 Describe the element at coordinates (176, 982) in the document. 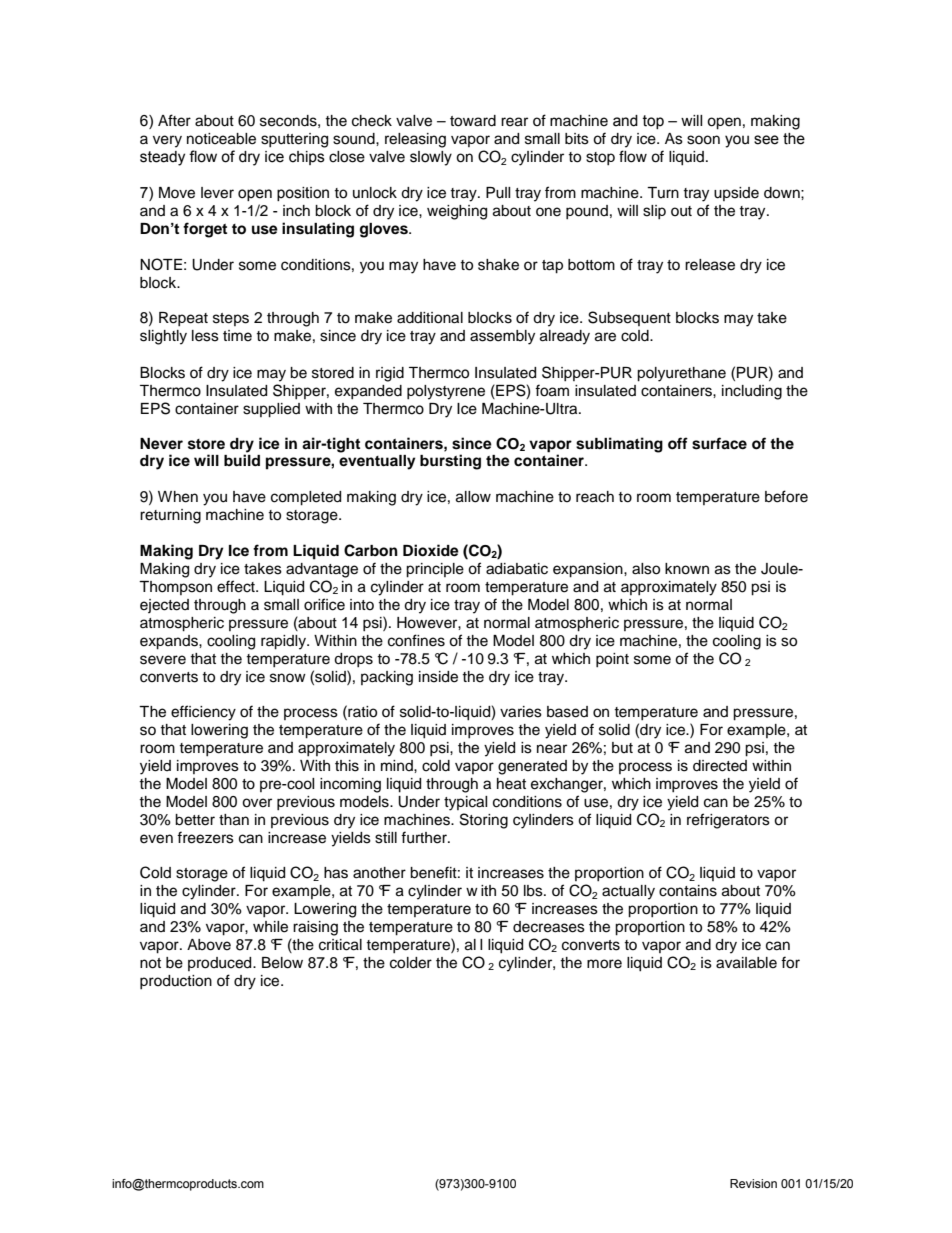

I see `production` at that location.
